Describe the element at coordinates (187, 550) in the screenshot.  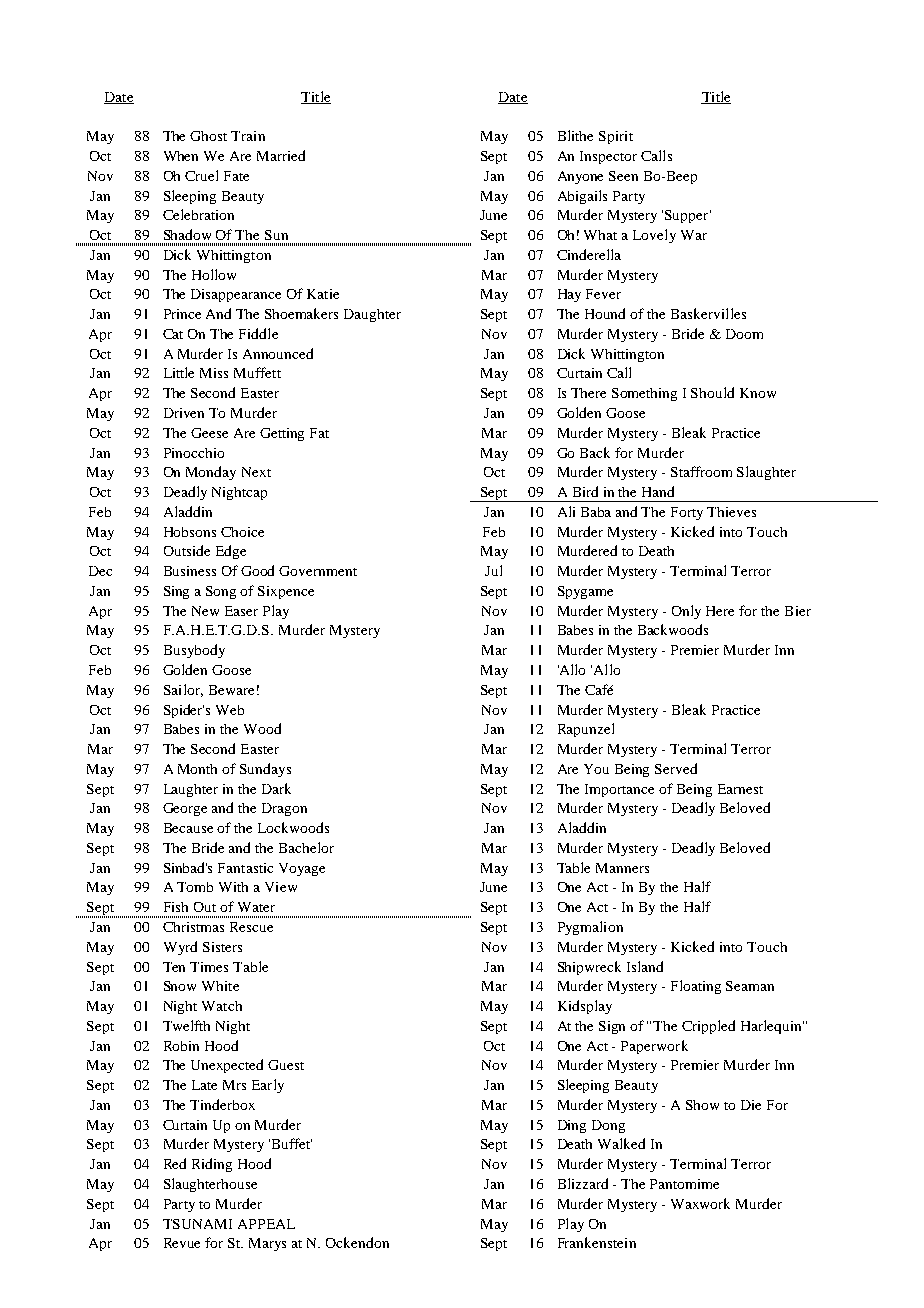
I see `Outside` at that location.
